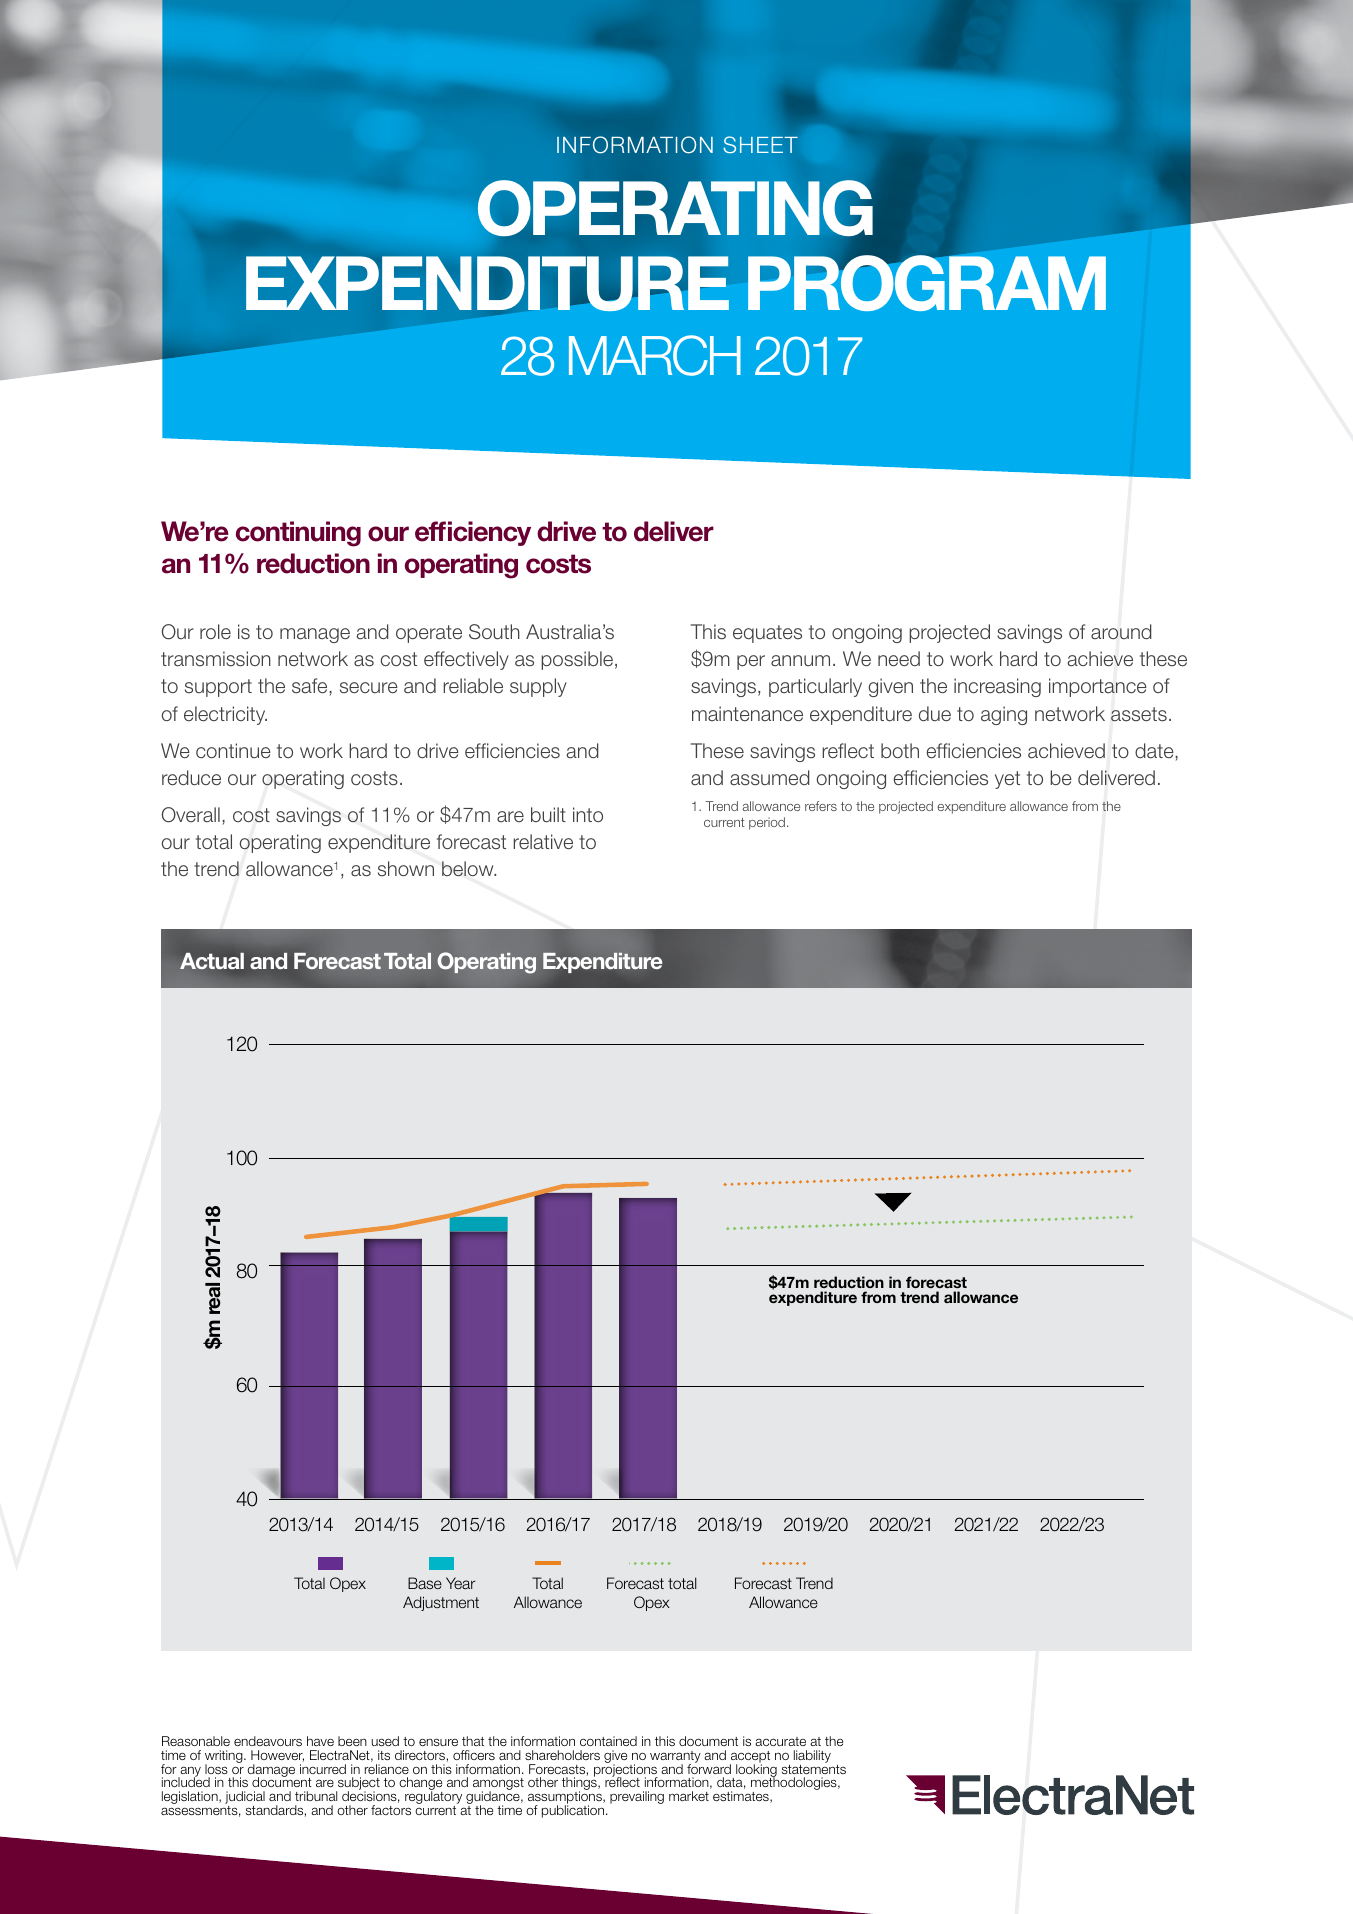 The image size is (1353, 1914). I want to click on incurred, so click(323, 1769).
